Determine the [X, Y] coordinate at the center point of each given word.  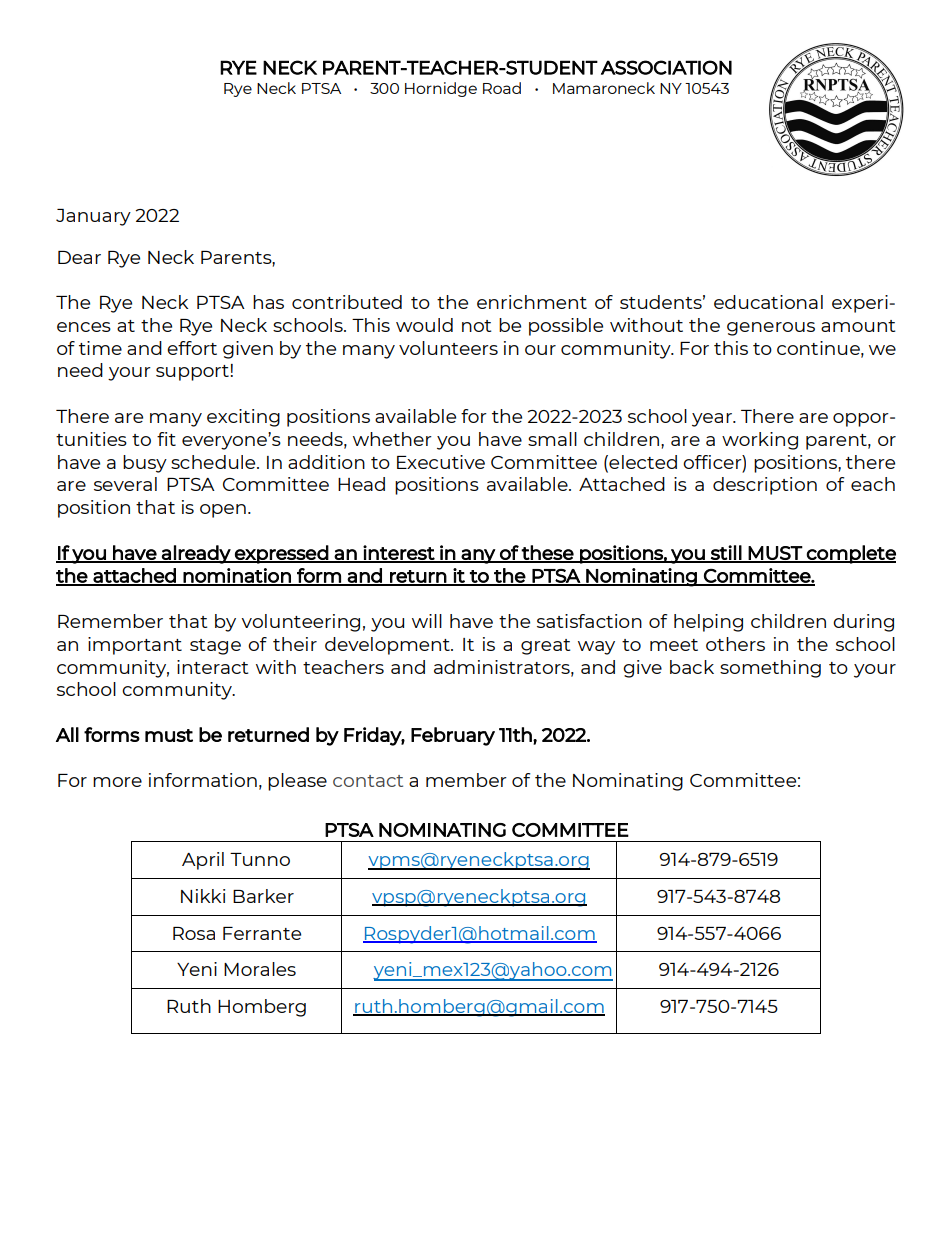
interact [212, 667]
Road [502, 88]
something [770, 669]
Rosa [194, 933]
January [93, 217]
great [545, 647]
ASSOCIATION [666, 67]
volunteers [448, 348]
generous [771, 329]
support [193, 373]
